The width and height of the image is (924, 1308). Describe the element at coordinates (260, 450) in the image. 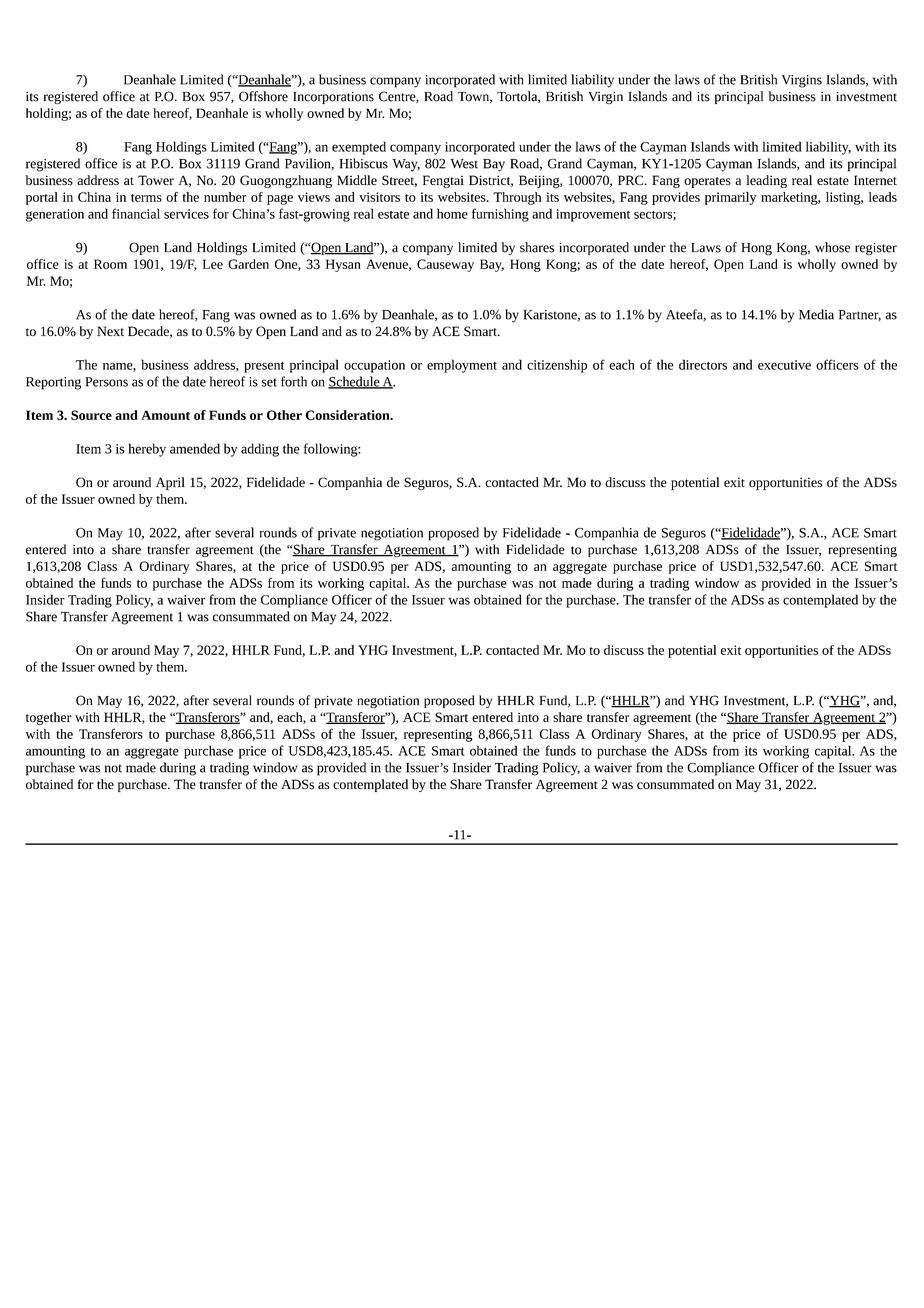

I see `adding` at that location.
